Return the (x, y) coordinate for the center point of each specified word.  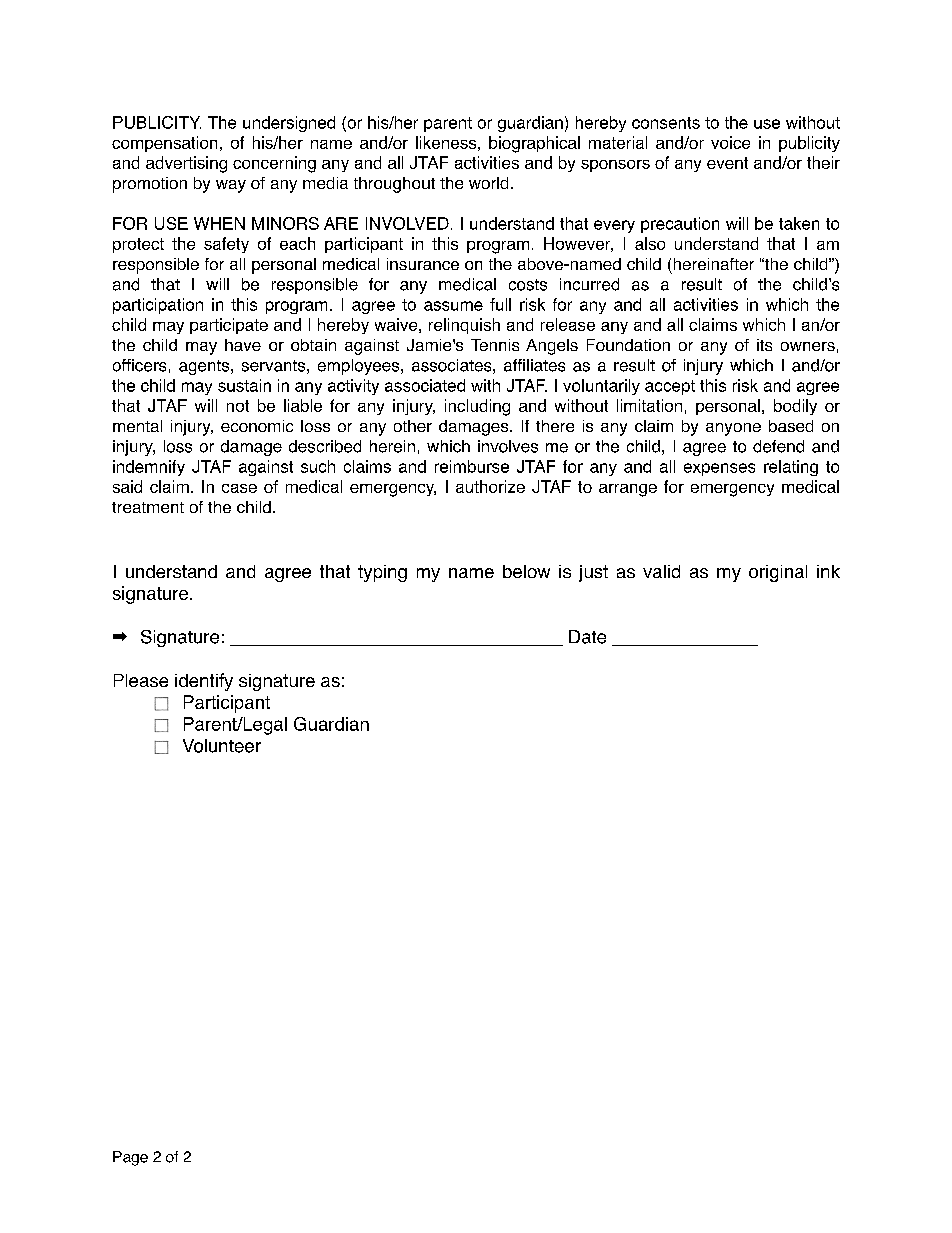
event (727, 163)
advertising (186, 164)
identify (204, 682)
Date (587, 637)
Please (141, 680)
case (239, 488)
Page (130, 1158)
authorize (490, 486)
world (488, 183)
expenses (719, 469)
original (778, 573)
